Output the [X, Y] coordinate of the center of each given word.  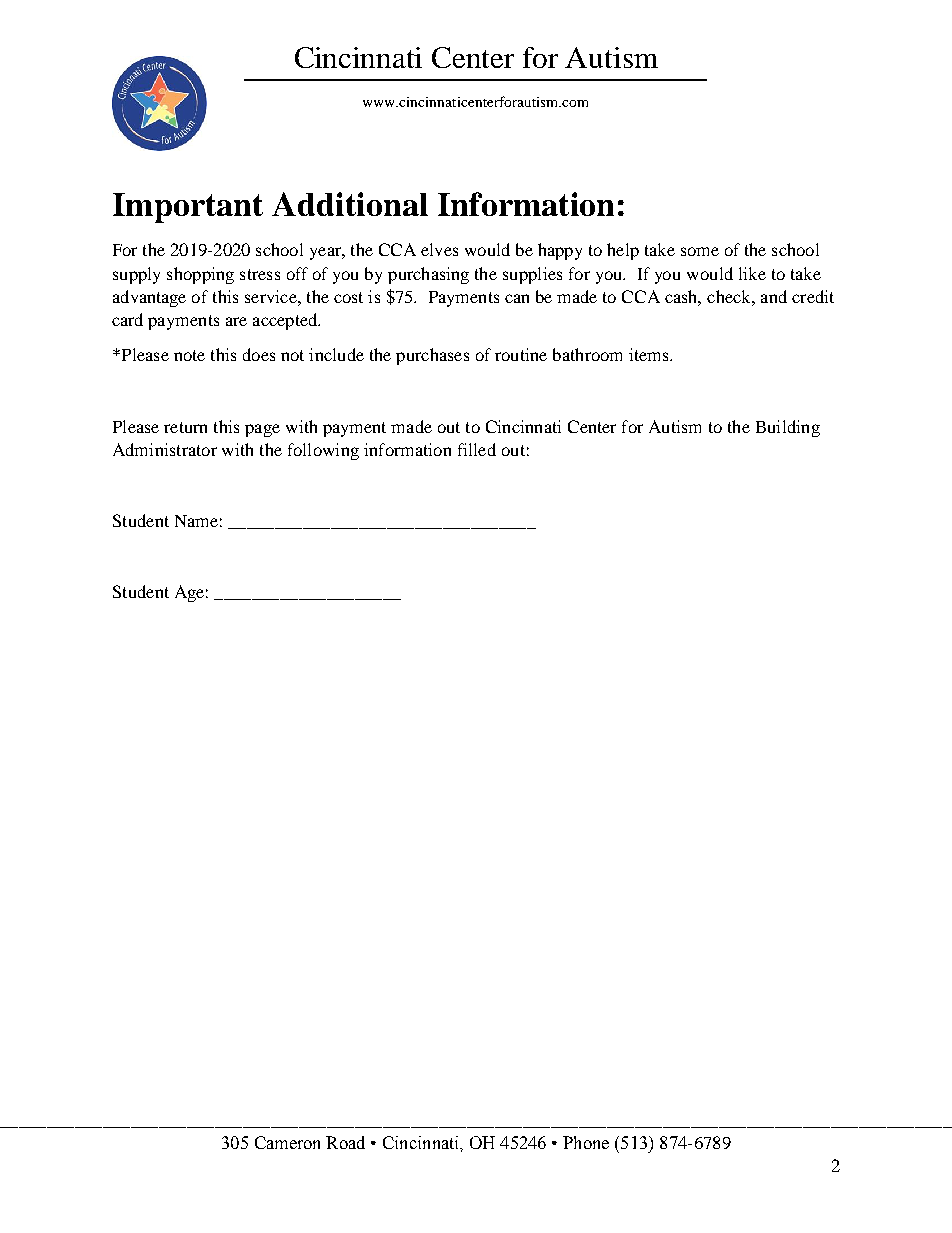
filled [477, 449]
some [700, 251]
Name [196, 521]
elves [439, 249]
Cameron [287, 1142]
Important [188, 208]
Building [788, 428]
